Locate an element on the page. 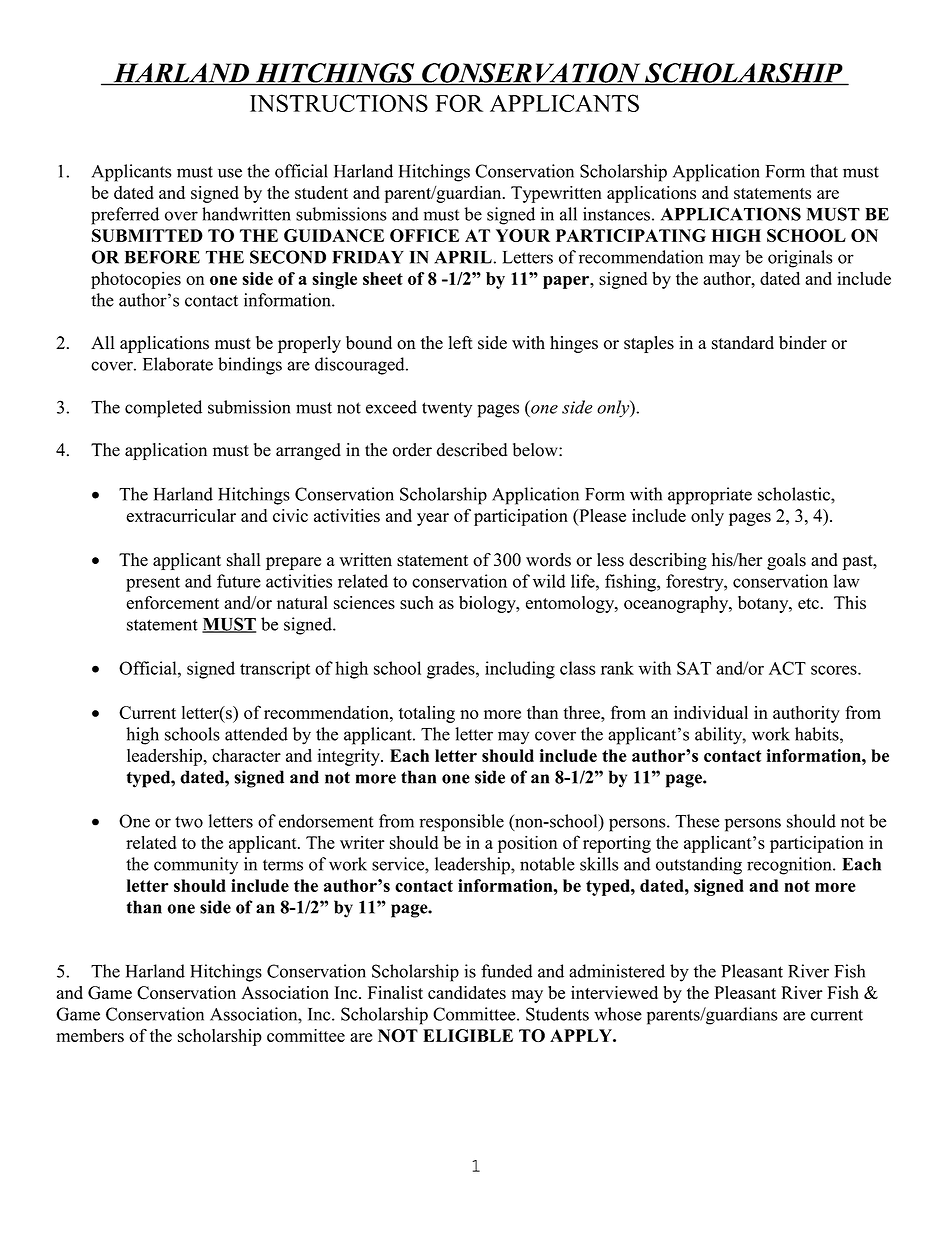 The image size is (952, 1233). members is located at coordinates (90, 1035).
